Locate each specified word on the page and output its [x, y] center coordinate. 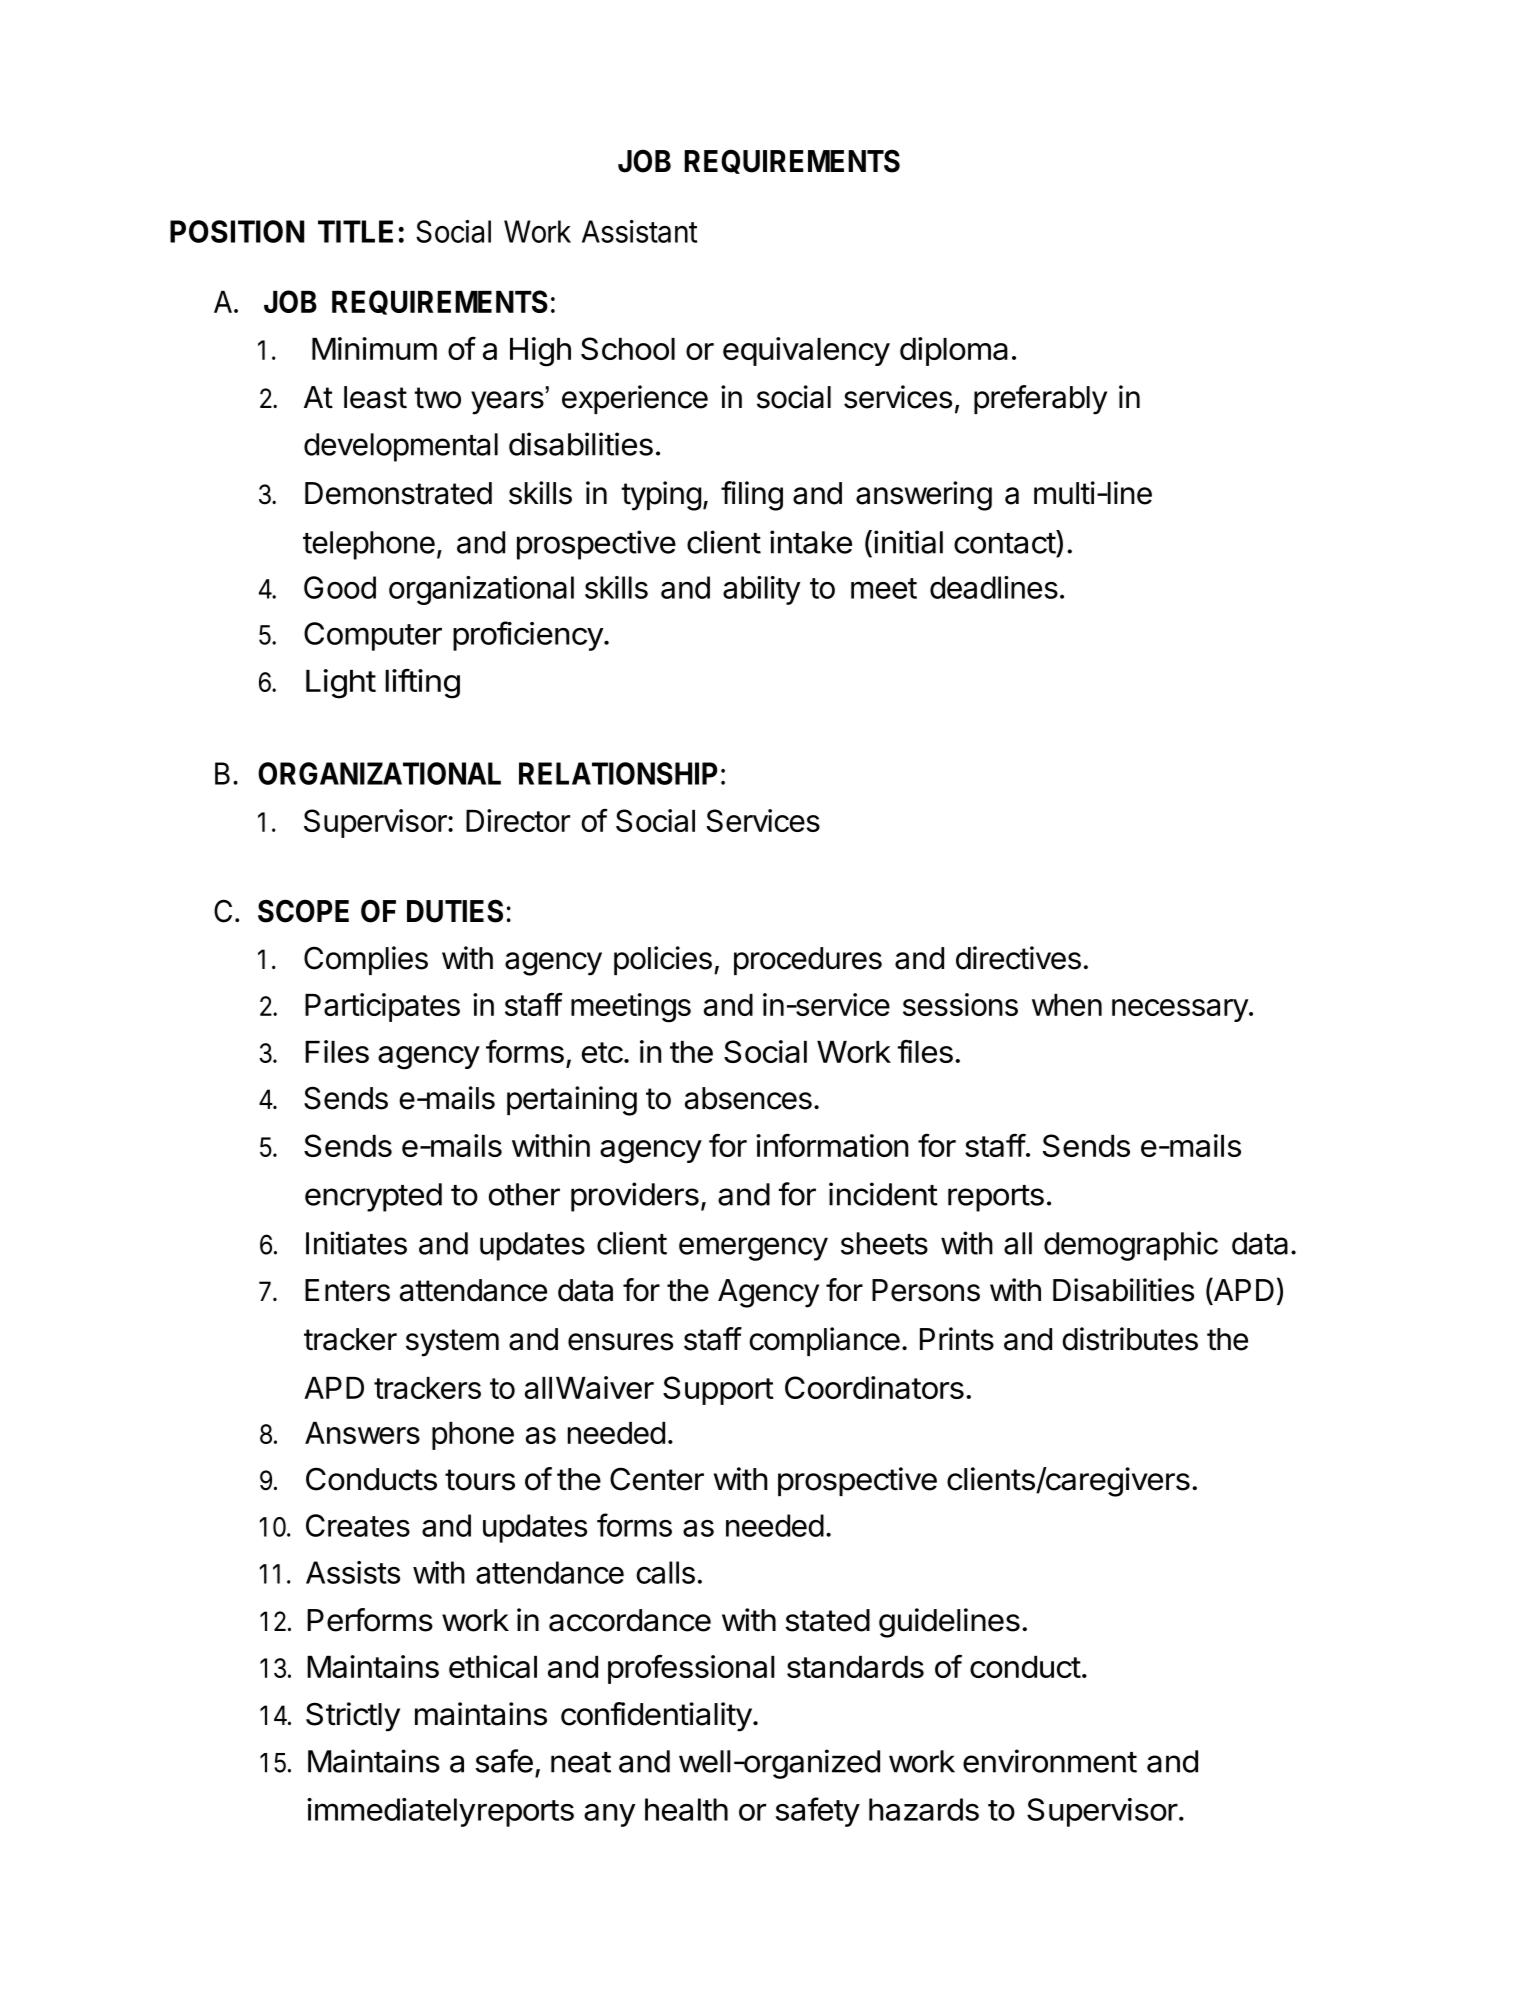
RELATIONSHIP [618, 773]
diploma [954, 351]
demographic [1131, 1246]
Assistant [639, 231]
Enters [347, 1290]
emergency [753, 1249]
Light [341, 684]
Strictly [353, 1717]
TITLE [355, 231]
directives [1018, 958]
